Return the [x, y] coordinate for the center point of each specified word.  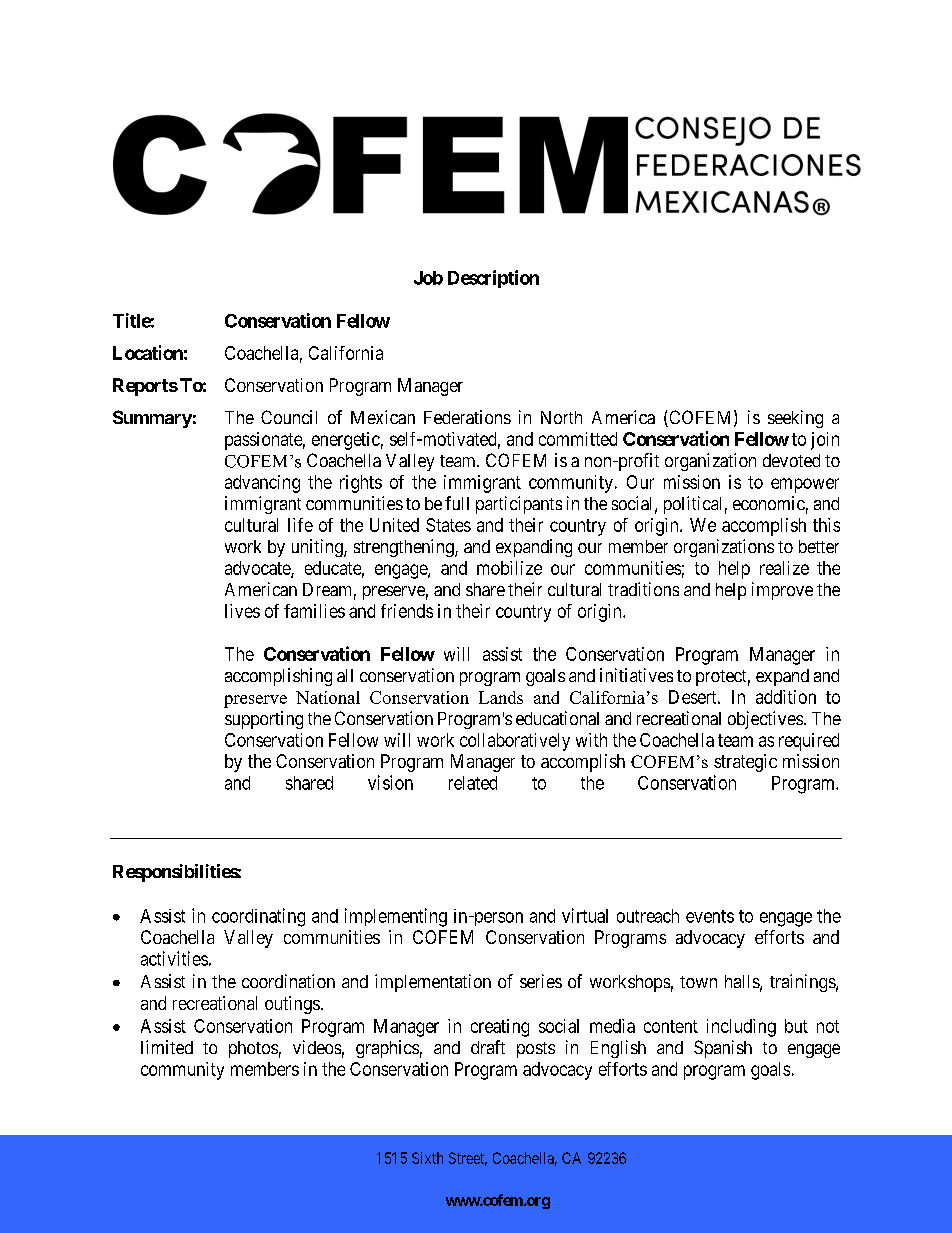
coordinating [258, 917]
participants [519, 505]
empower [805, 485]
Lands [501, 697]
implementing [396, 917]
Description [493, 279]
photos [253, 1049]
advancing [262, 484]
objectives [765, 720]
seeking [795, 419]
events [710, 916]
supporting [264, 720]
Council [289, 417]
